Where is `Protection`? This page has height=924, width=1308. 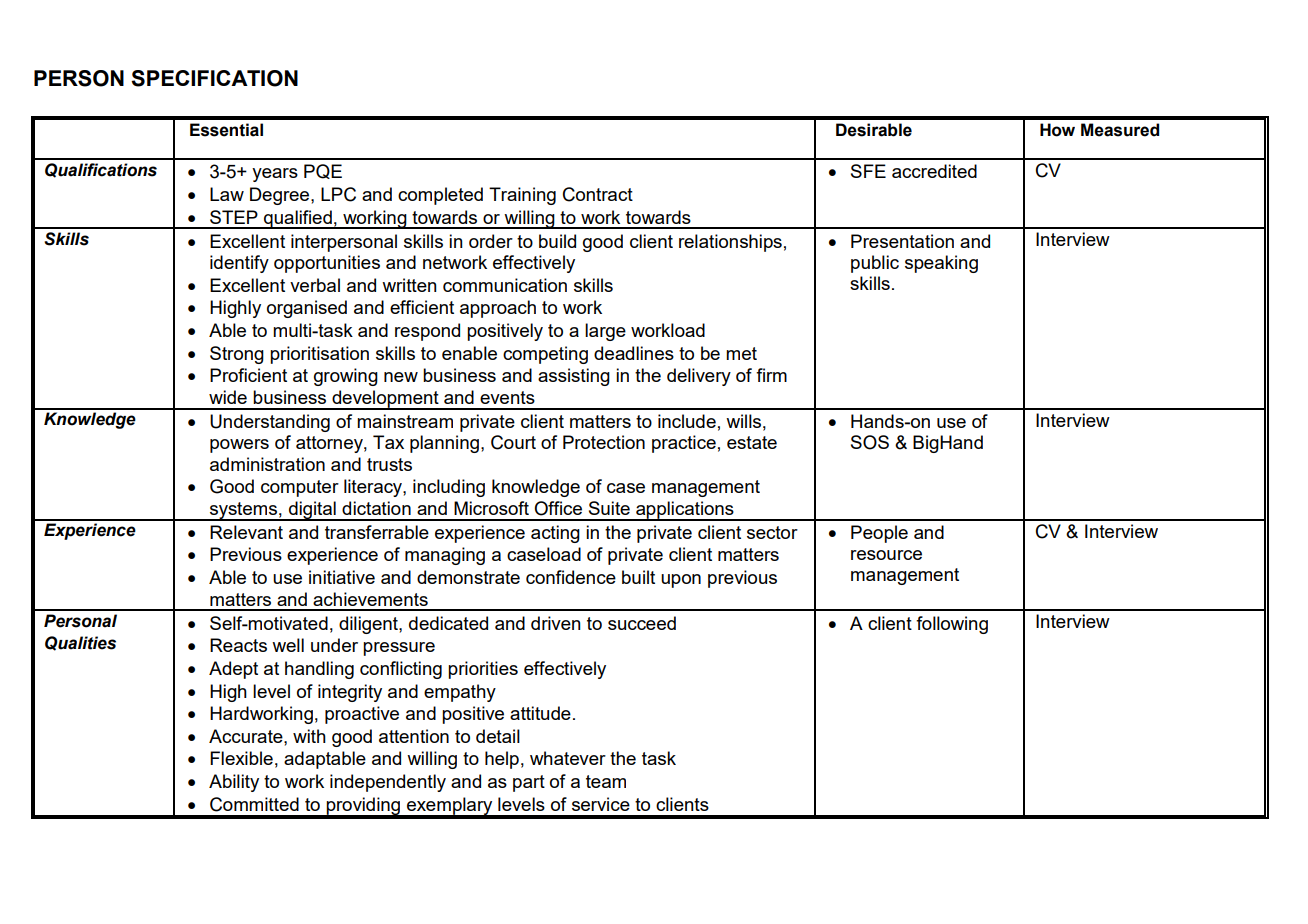 Protection is located at coordinates (604, 442).
